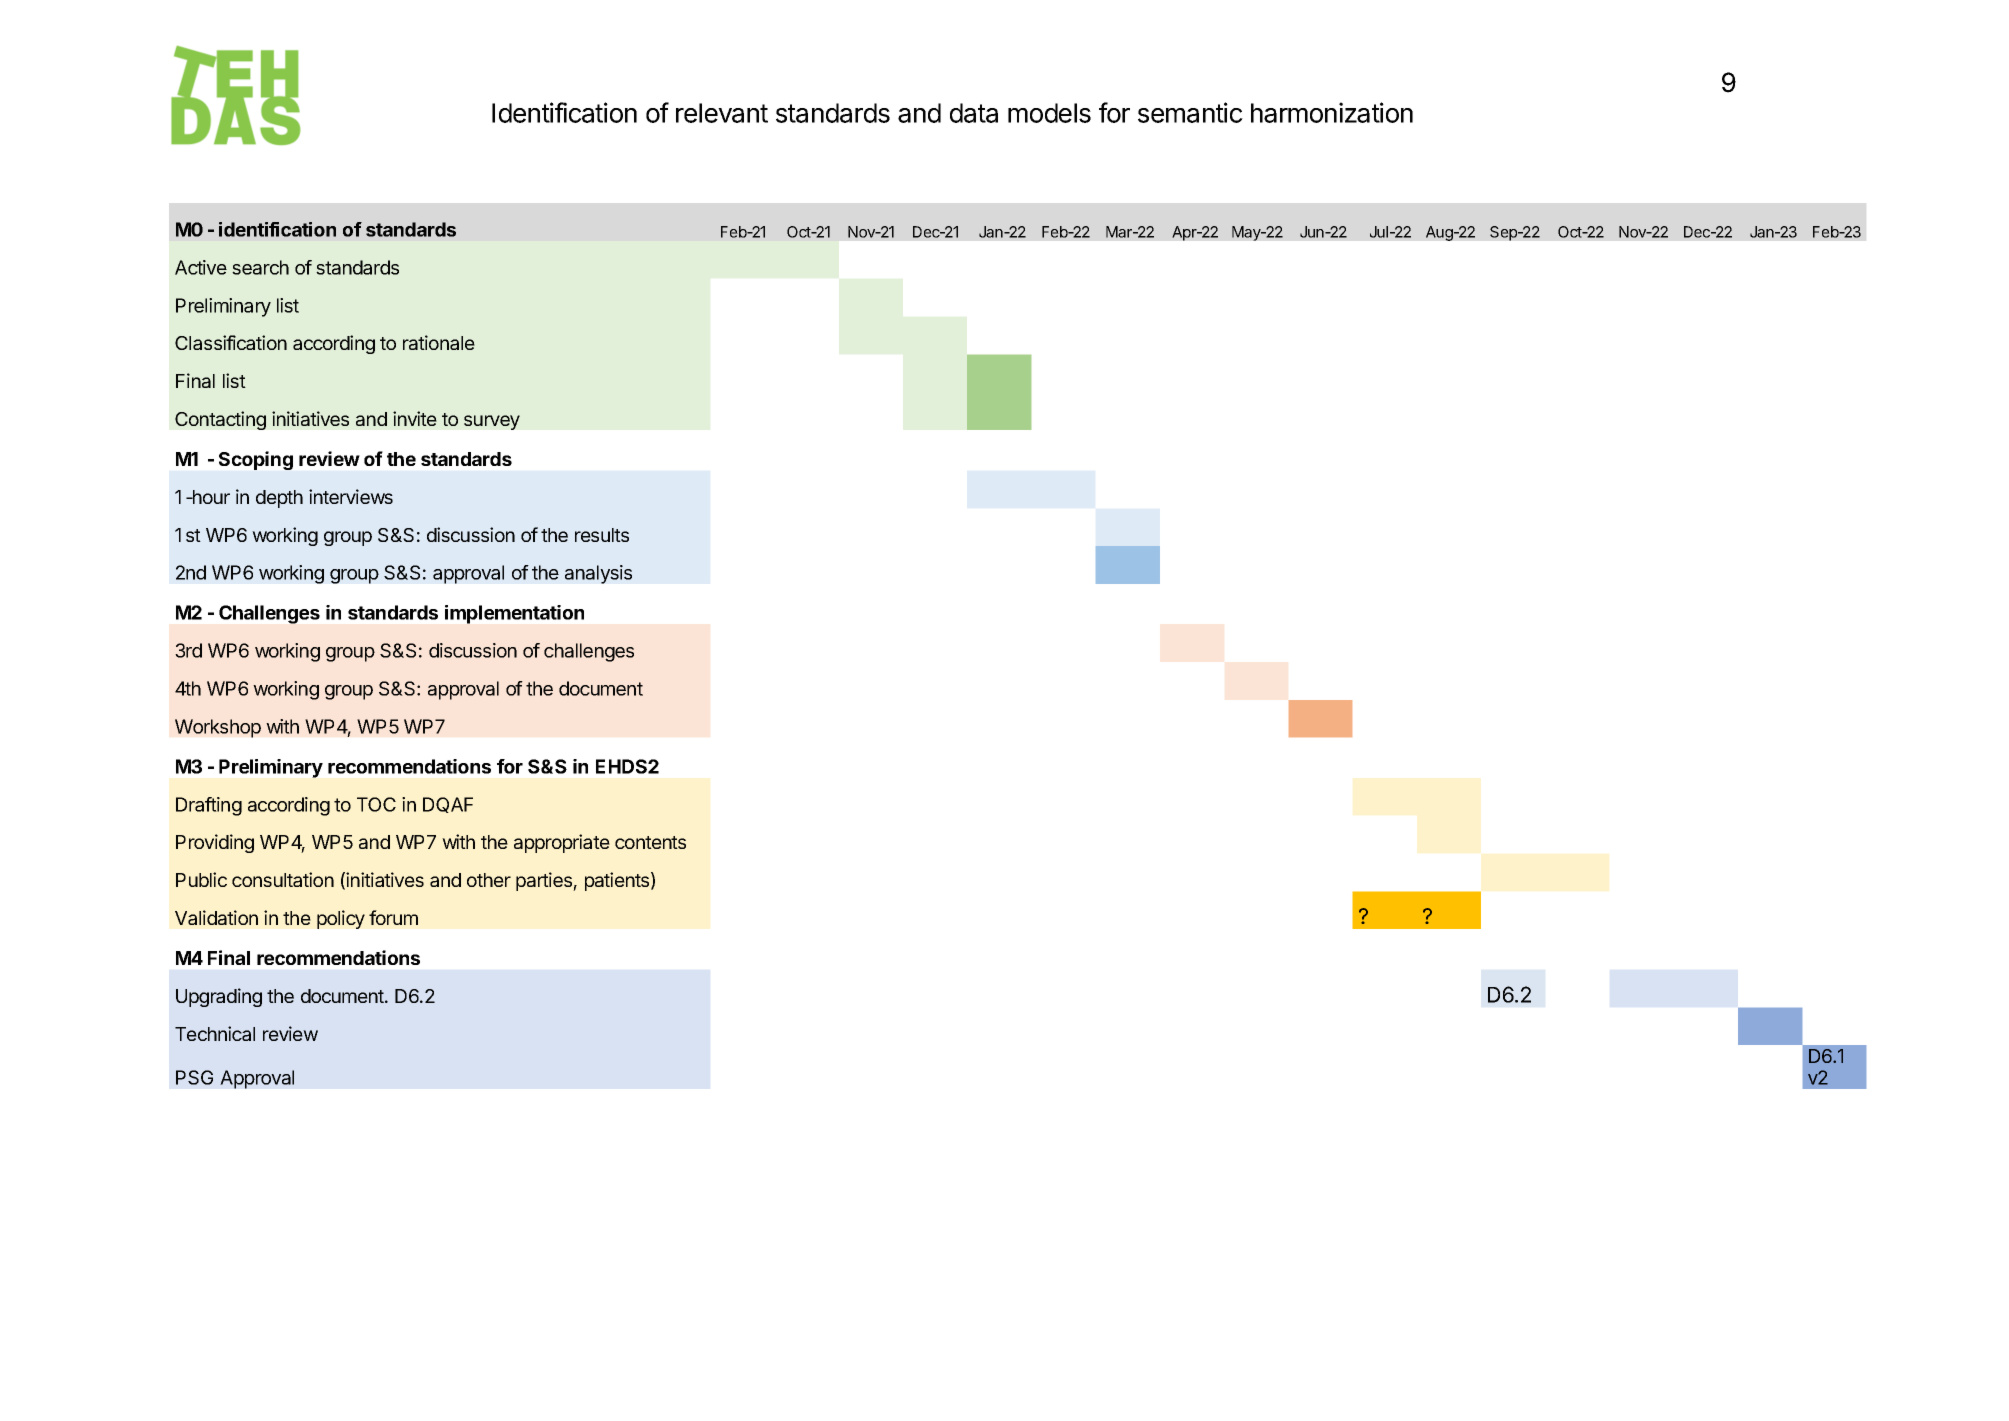  Describe the element at coordinates (215, 1033) in the document. I see `Technical` at that location.
